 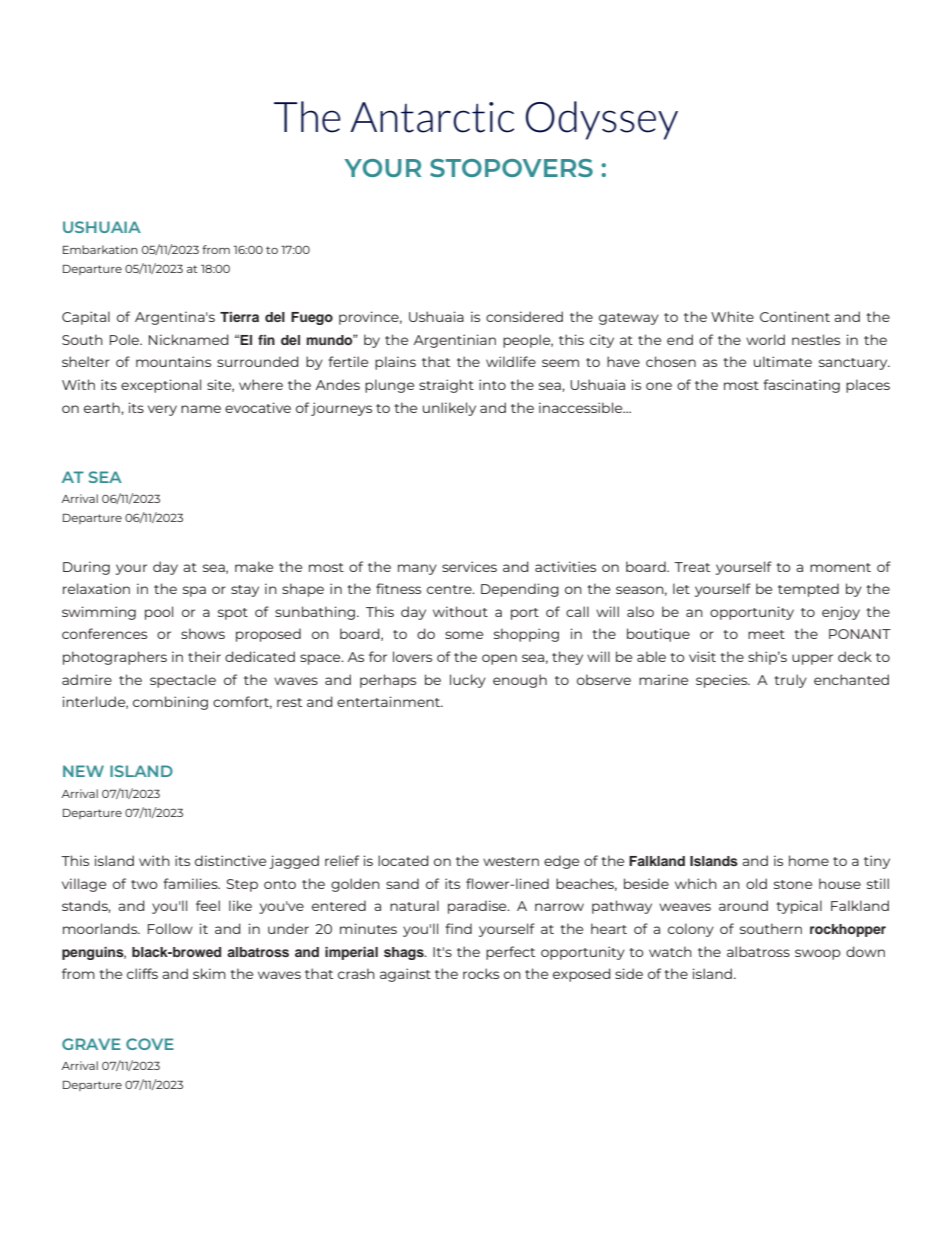 I want to click on combining, so click(x=170, y=703).
